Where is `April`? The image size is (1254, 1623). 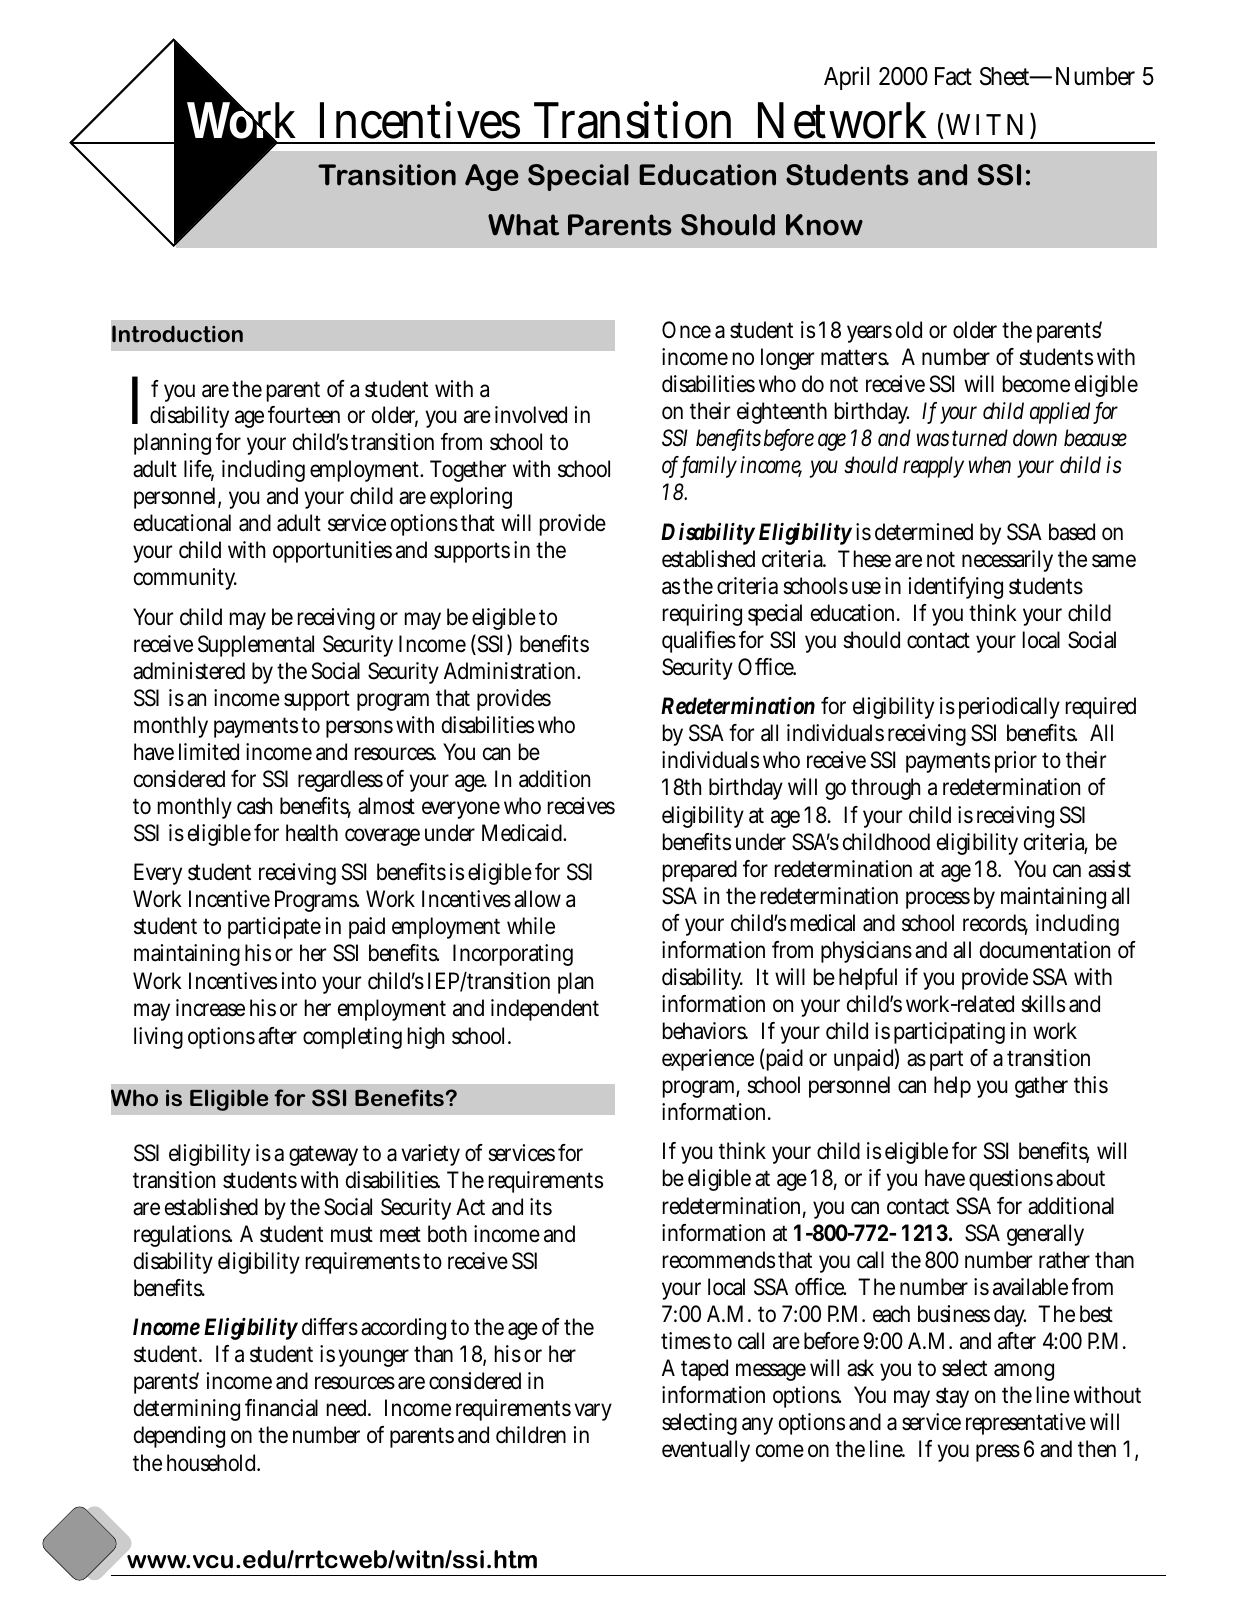 April is located at coordinates (846, 78).
